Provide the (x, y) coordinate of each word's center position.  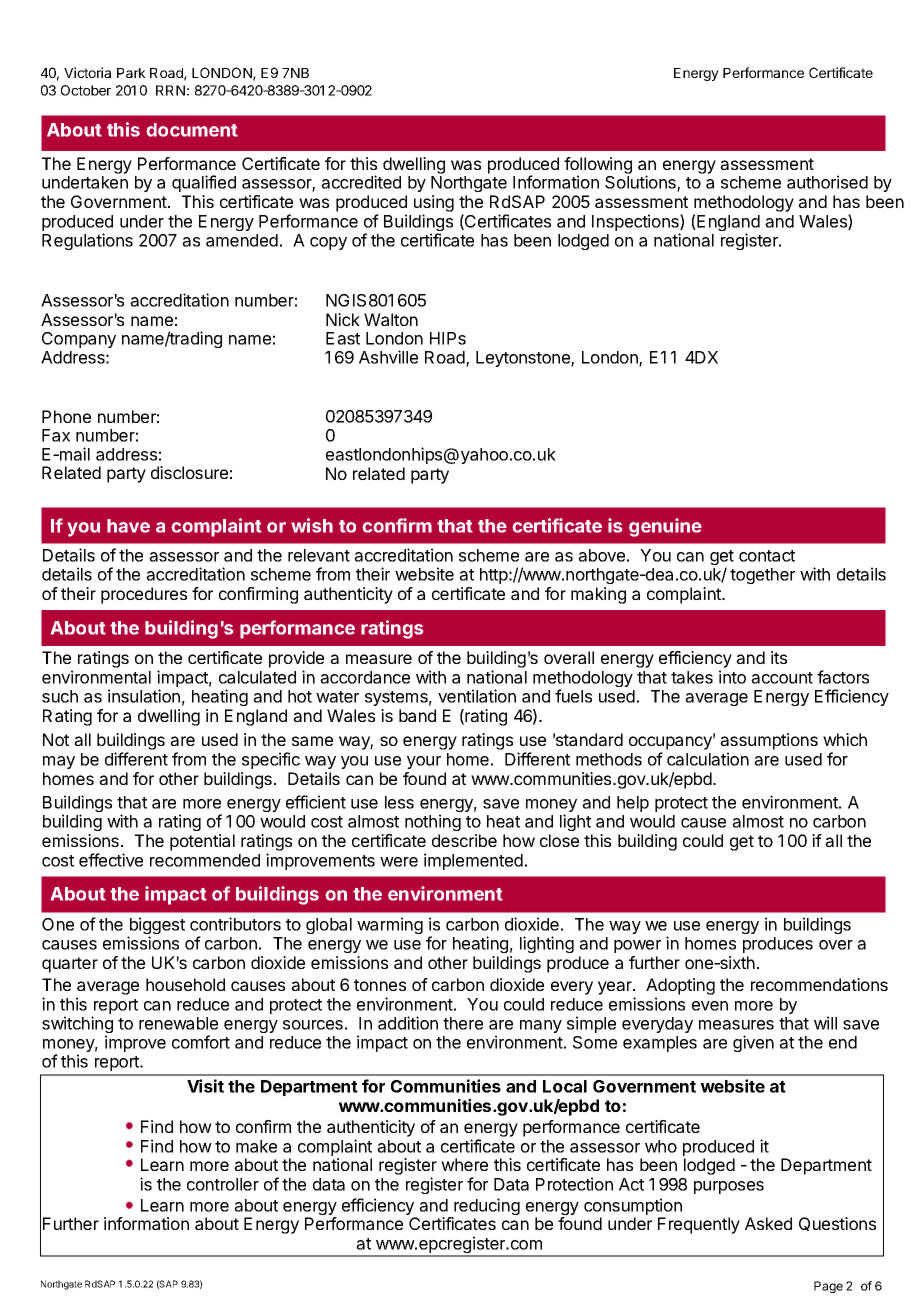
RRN (170, 90)
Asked (768, 1223)
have (128, 526)
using (434, 203)
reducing (486, 1208)
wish (312, 525)
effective (111, 860)
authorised (827, 182)
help (633, 804)
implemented (473, 861)
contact (767, 556)
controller (223, 1184)
